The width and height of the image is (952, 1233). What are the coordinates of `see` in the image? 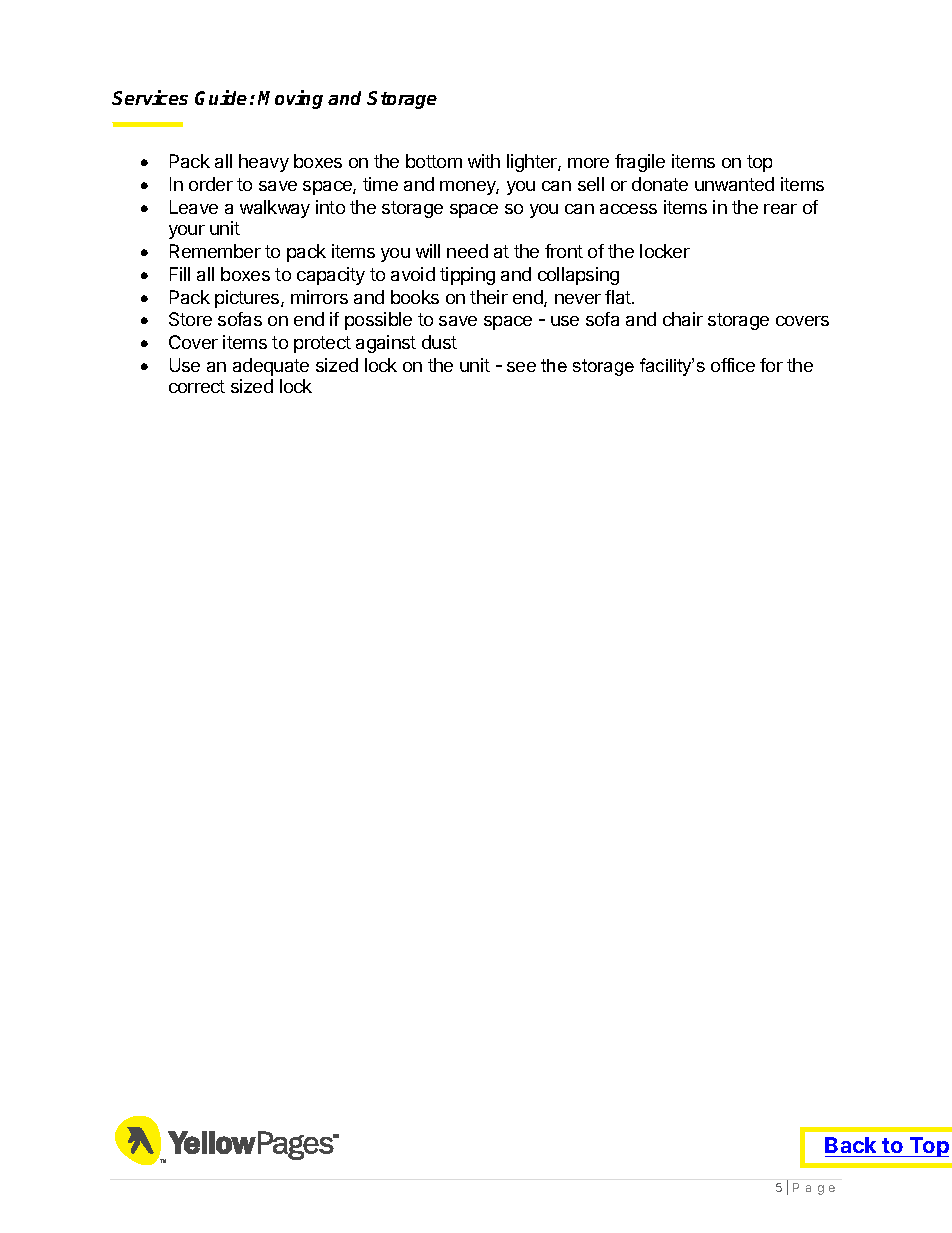 It's located at (521, 367).
